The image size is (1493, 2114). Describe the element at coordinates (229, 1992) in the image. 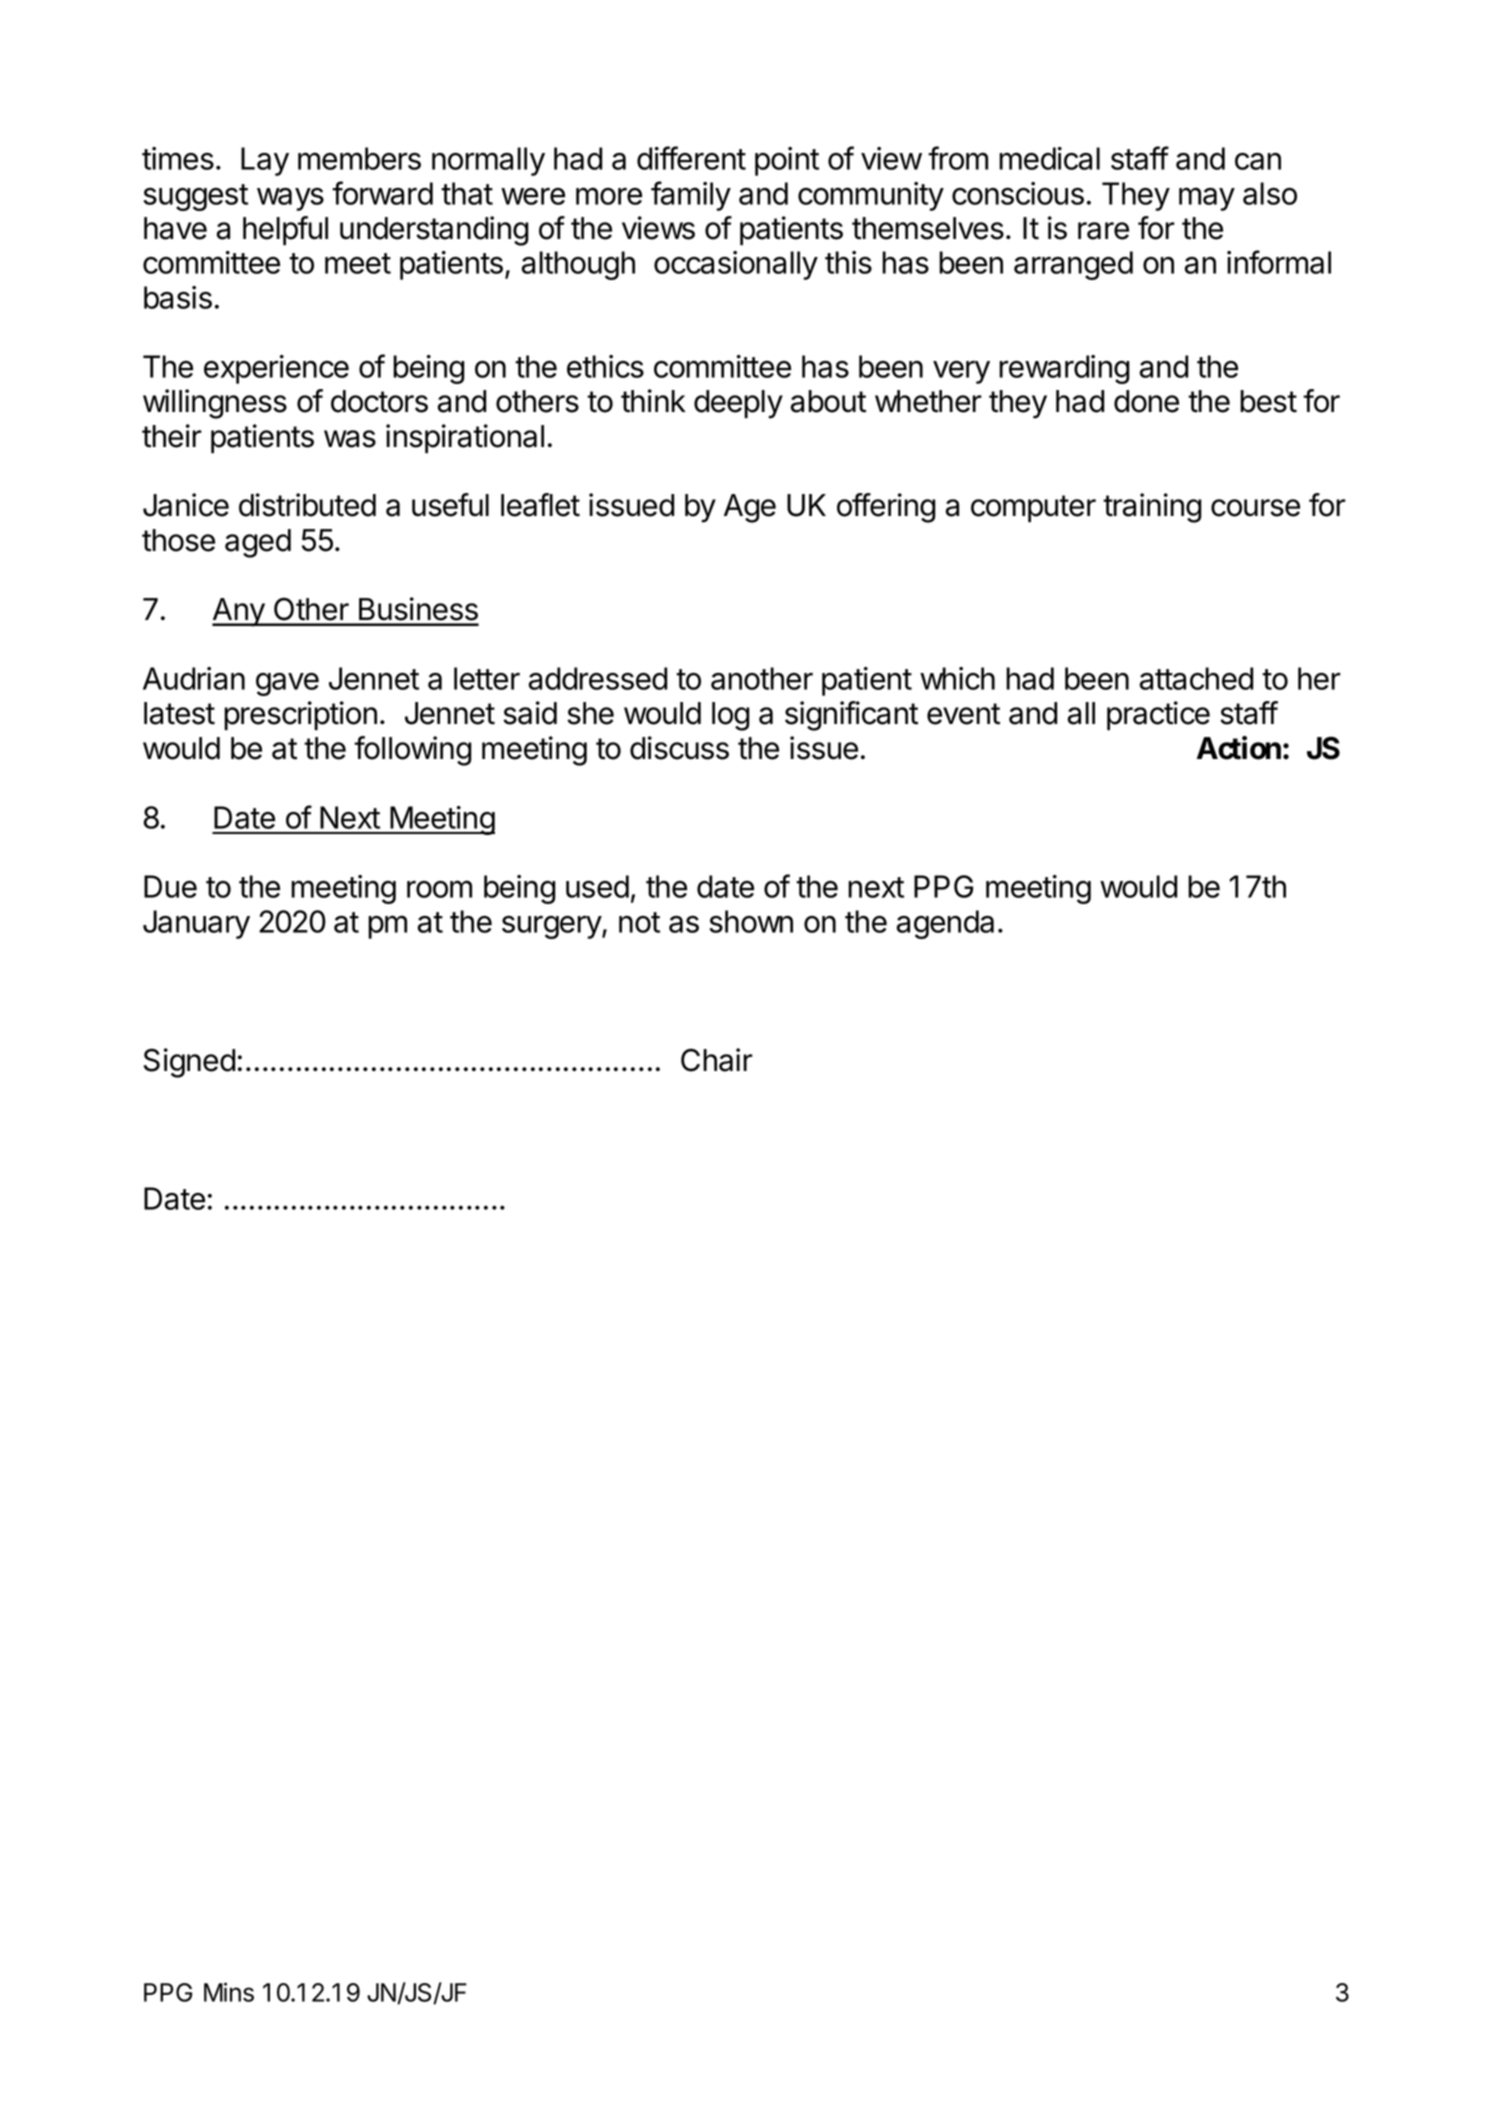

I see `Mins` at that location.
